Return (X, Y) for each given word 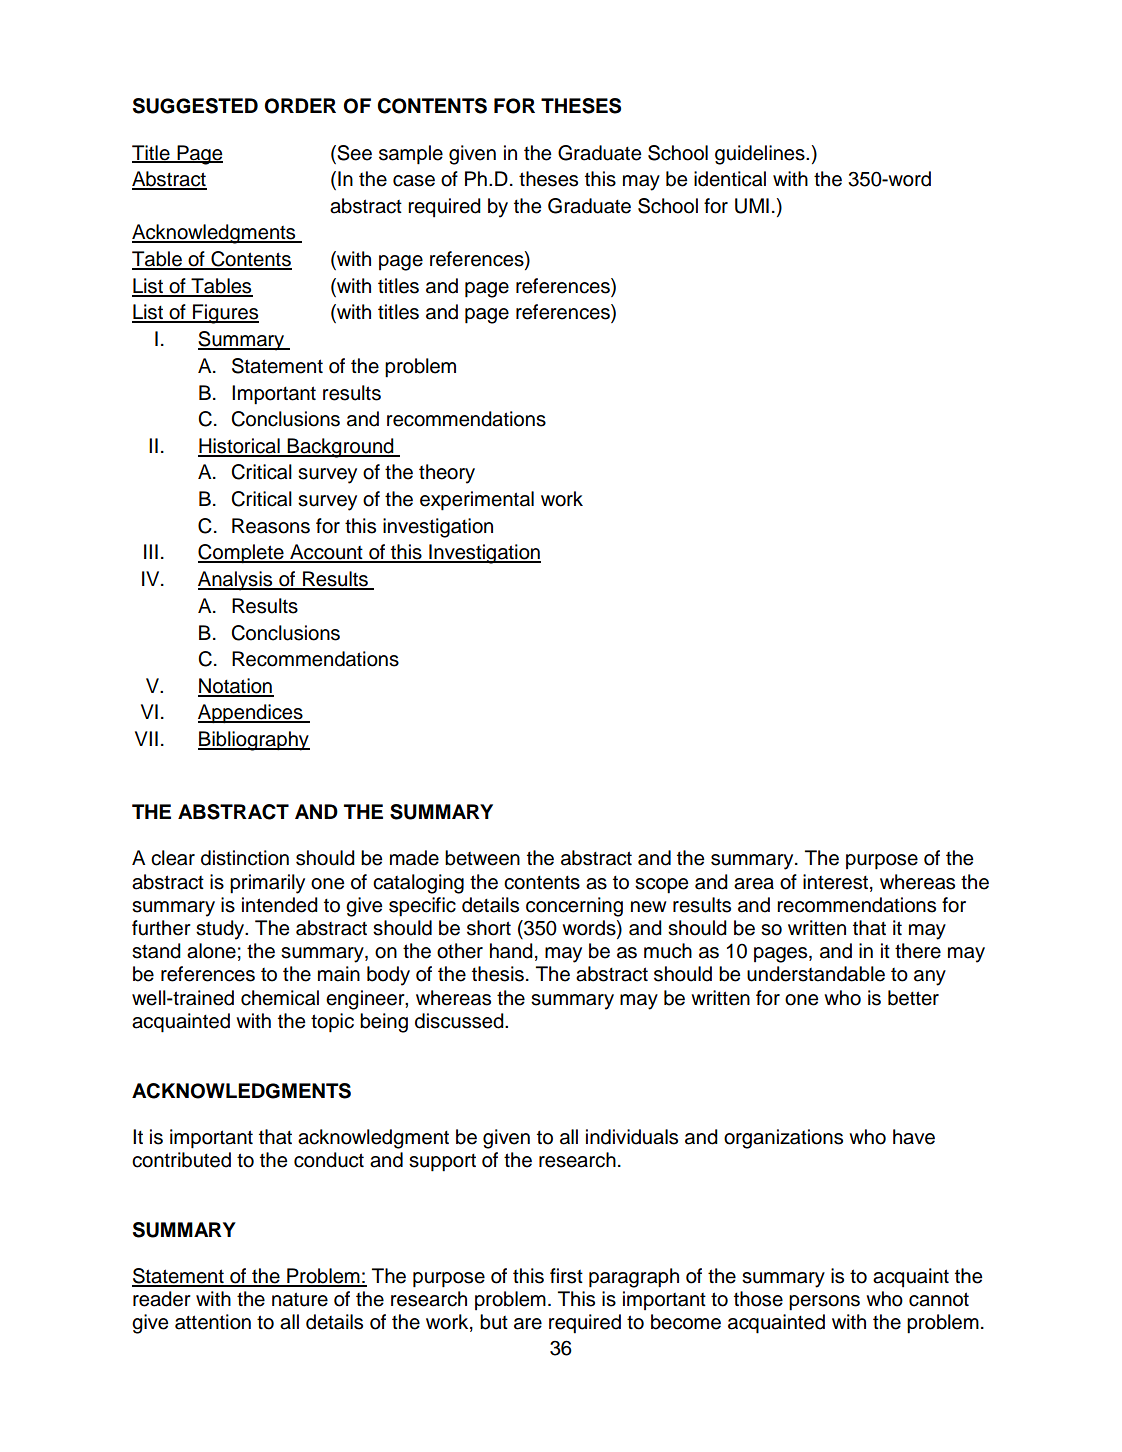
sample (411, 155)
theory (447, 474)
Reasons (271, 526)
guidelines (761, 155)
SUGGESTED (195, 106)
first (566, 1276)
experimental (477, 501)
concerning (574, 907)
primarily (267, 884)
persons (824, 1303)
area (754, 884)
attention (213, 1322)
